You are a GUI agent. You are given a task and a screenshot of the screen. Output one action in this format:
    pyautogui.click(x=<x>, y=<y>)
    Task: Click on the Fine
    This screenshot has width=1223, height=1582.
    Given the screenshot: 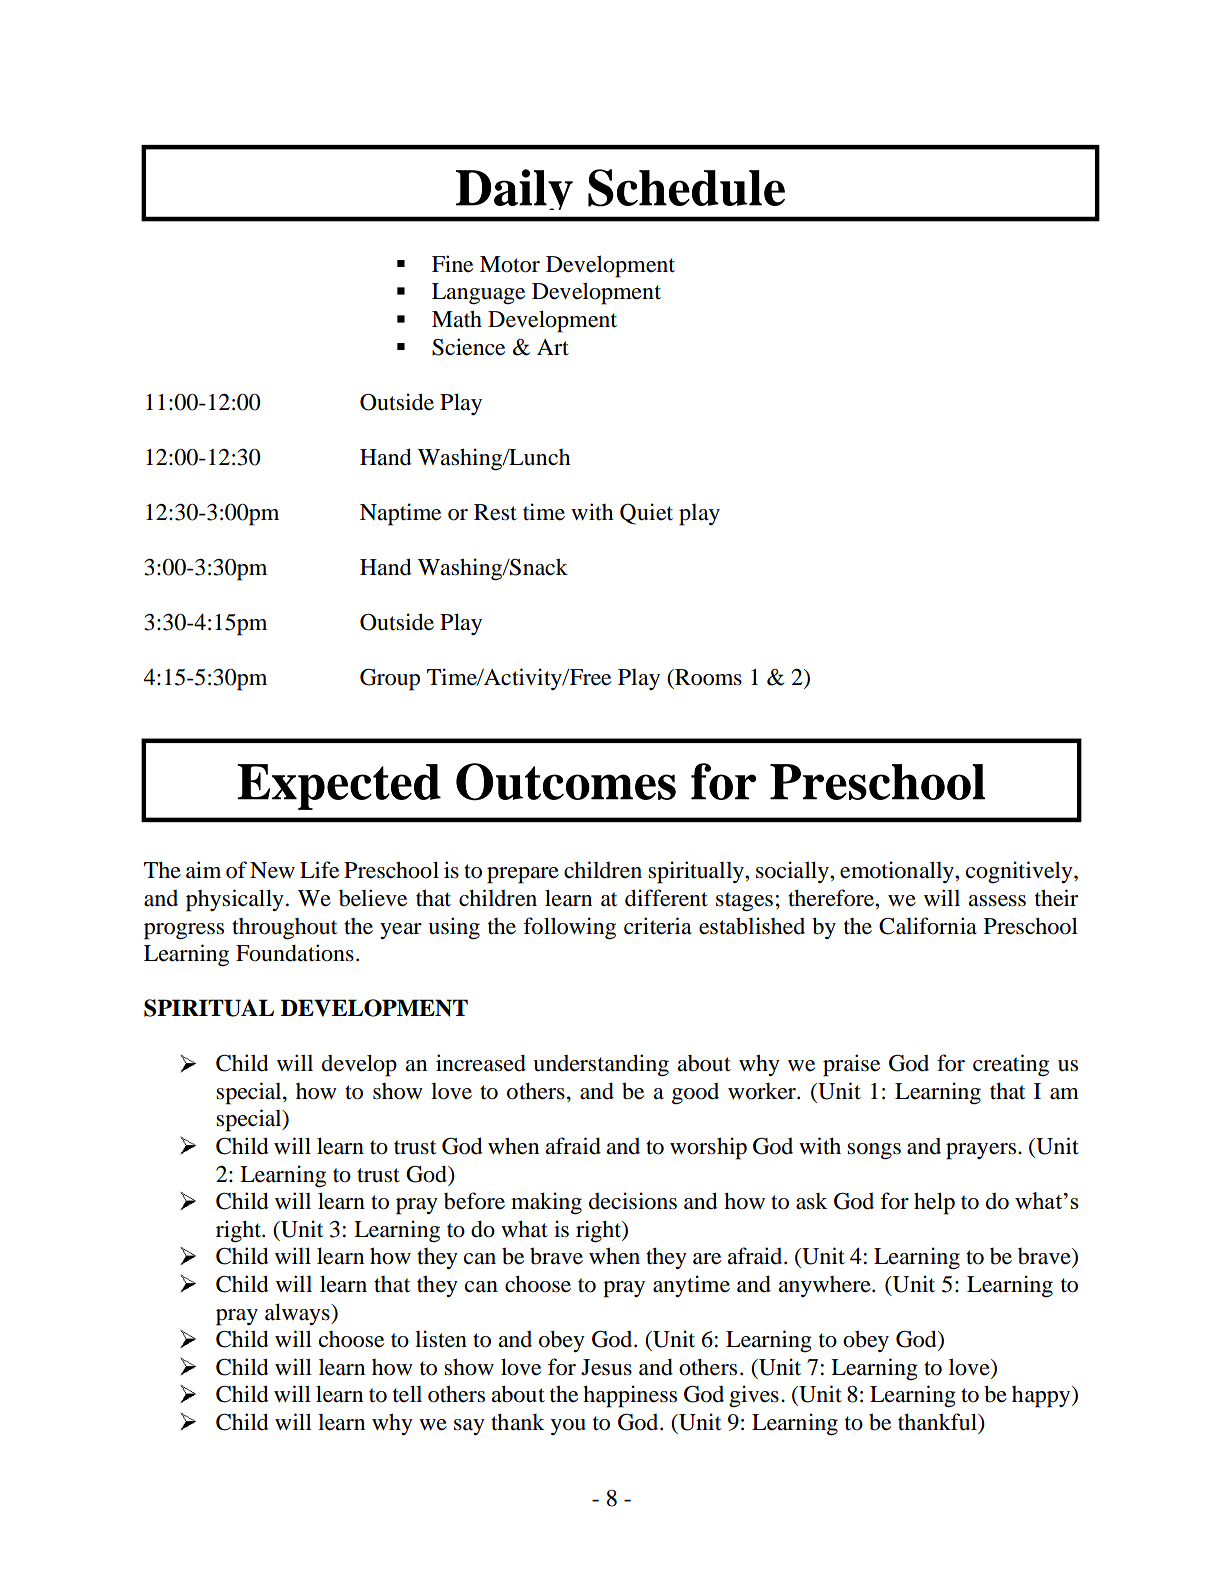 What is the action you would take?
    pyautogui.click(x=452, y=264)
